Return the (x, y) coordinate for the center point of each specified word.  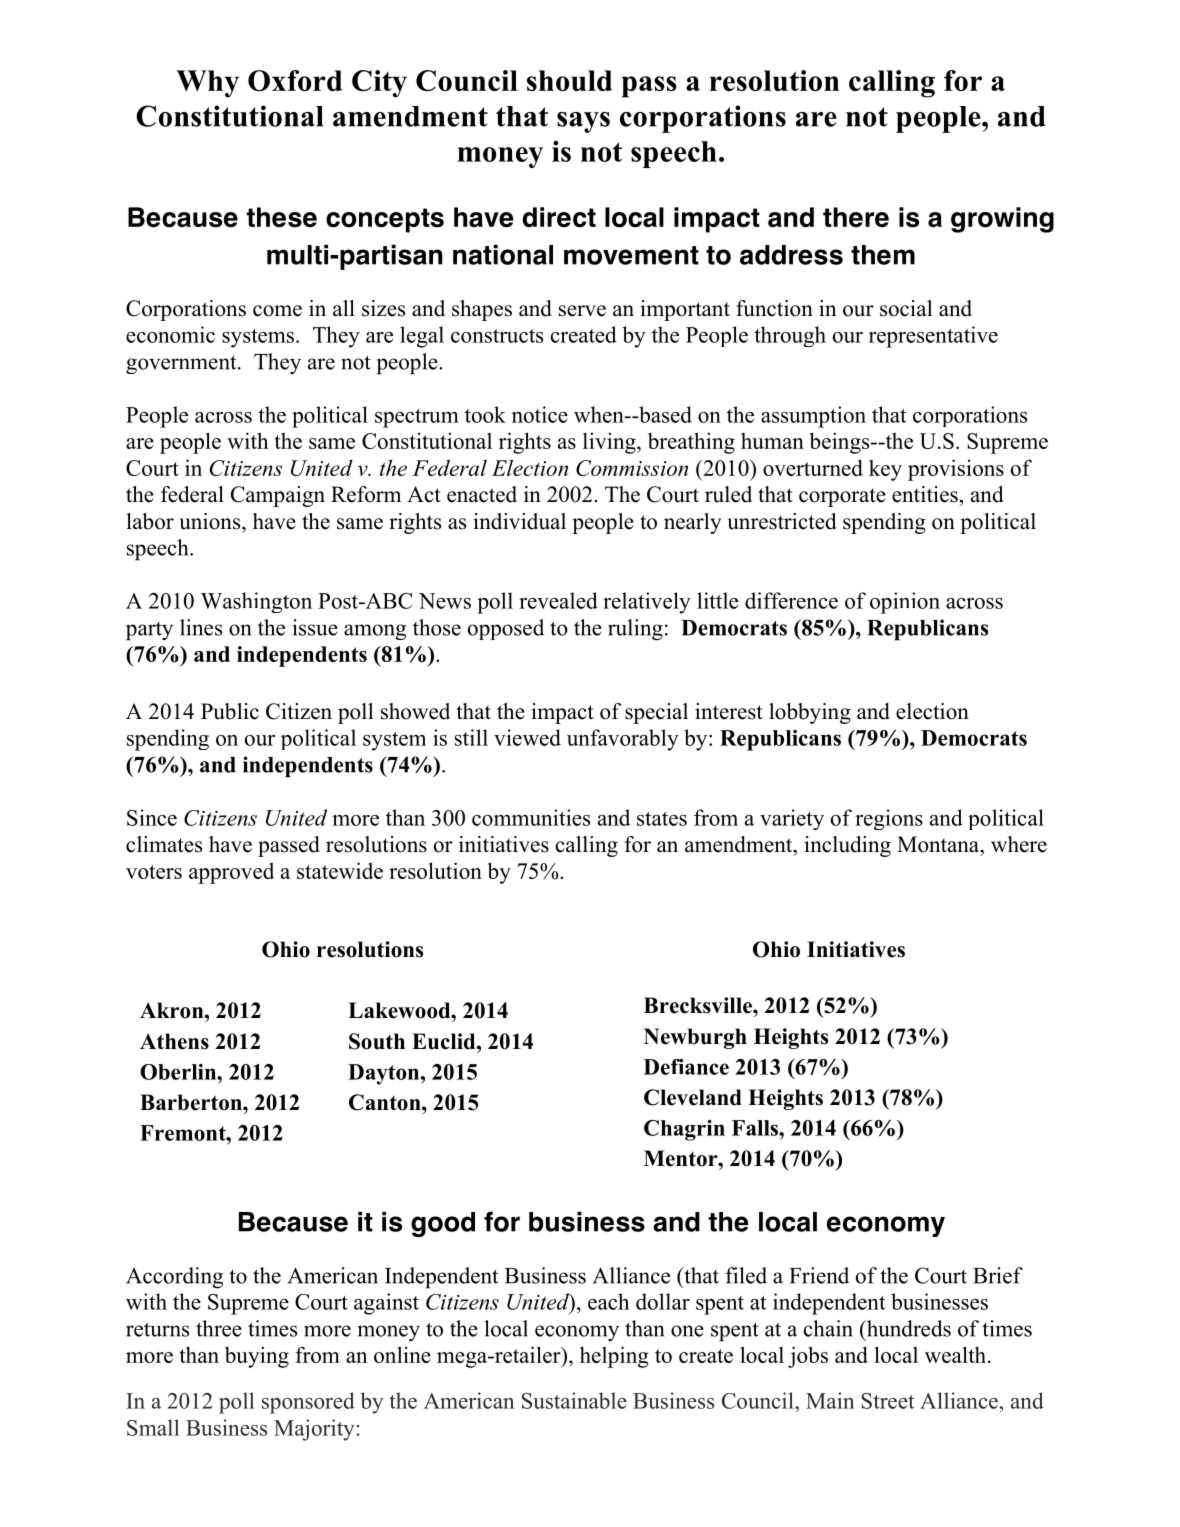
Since (152, 817)
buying (257, 1357)
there (856, 217)
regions (889, 819)
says (583, 122)
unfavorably (623, 740)
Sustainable (574, 1400)
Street (887, 1401)
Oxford (295, 80)
